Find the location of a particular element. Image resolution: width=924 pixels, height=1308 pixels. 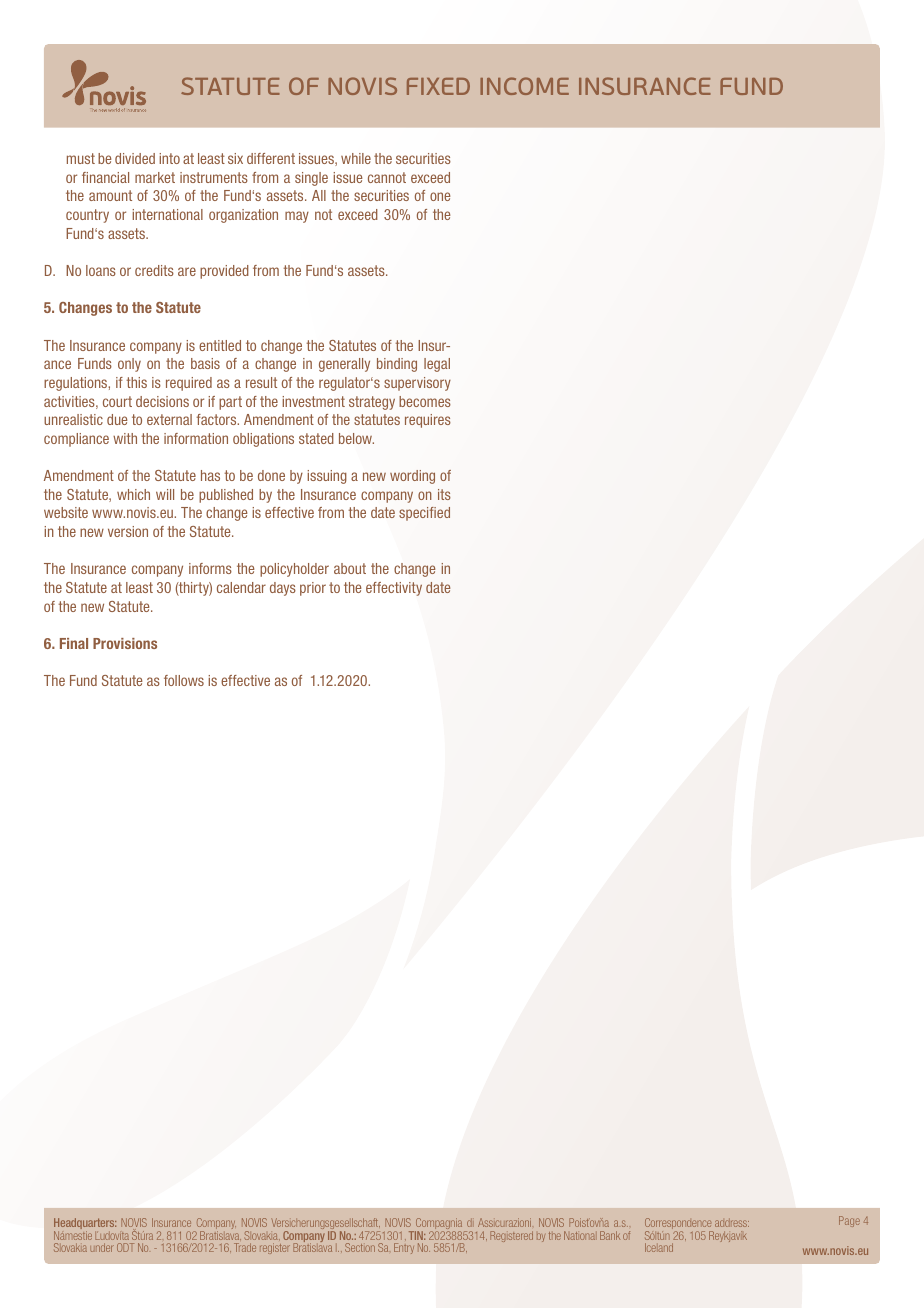

Headquarters is located at coordinates (85, 1225).
